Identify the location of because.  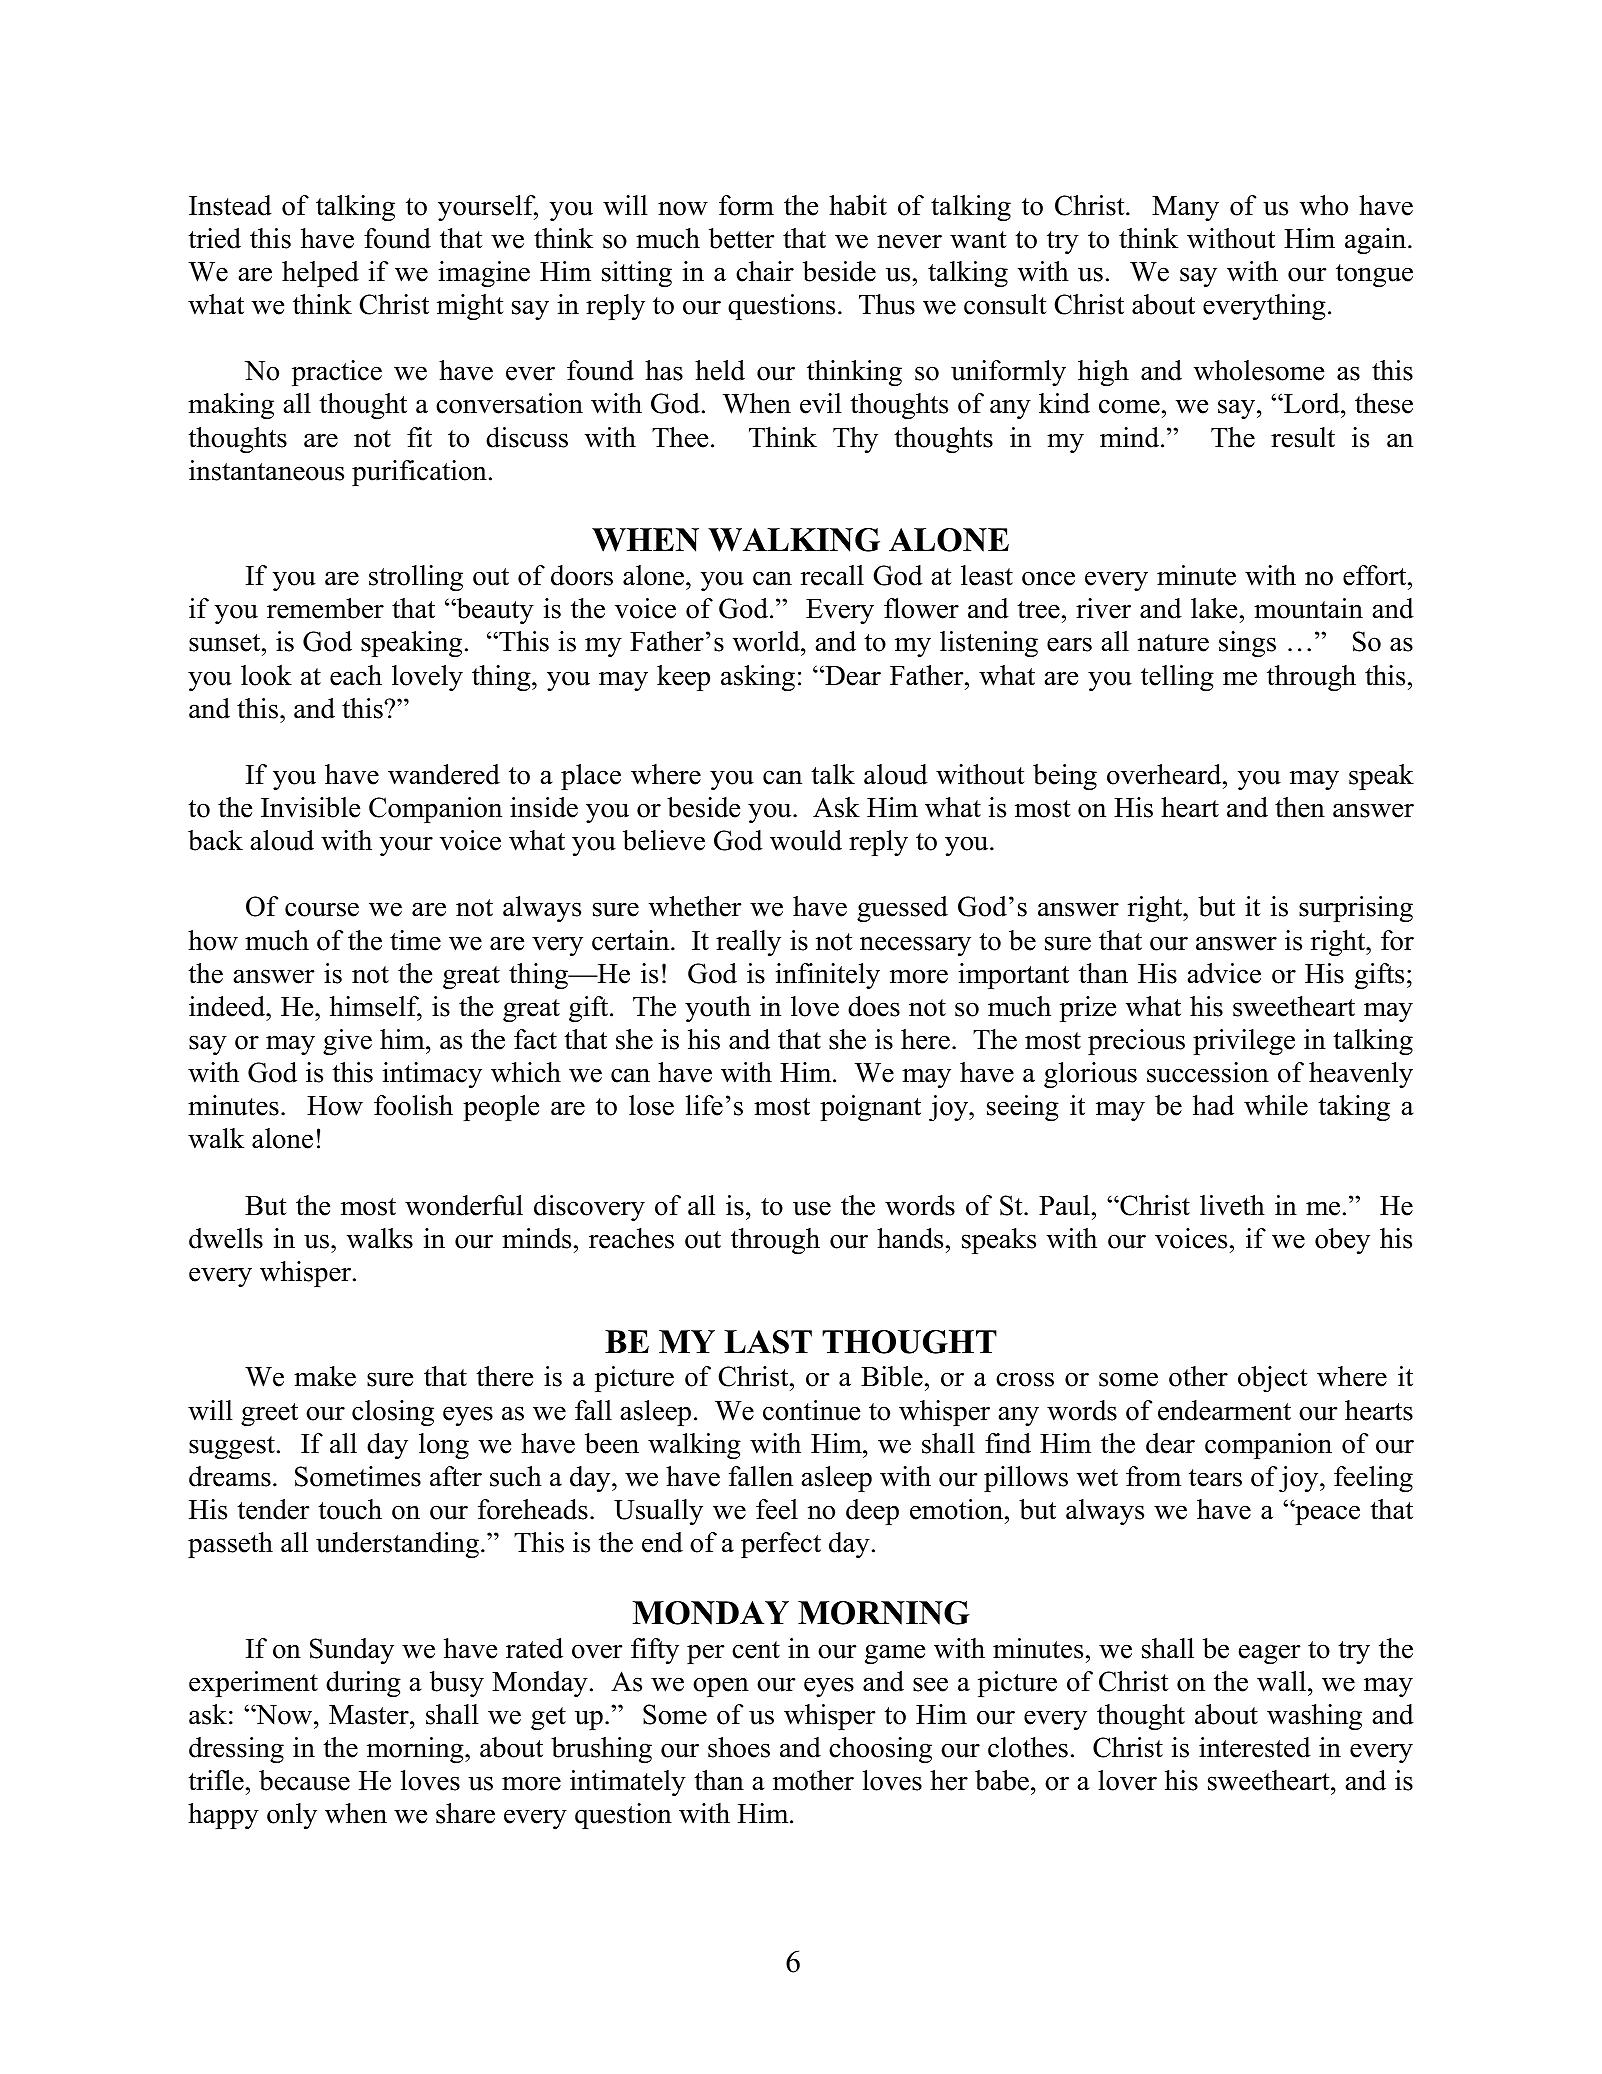
(304, 1780).
